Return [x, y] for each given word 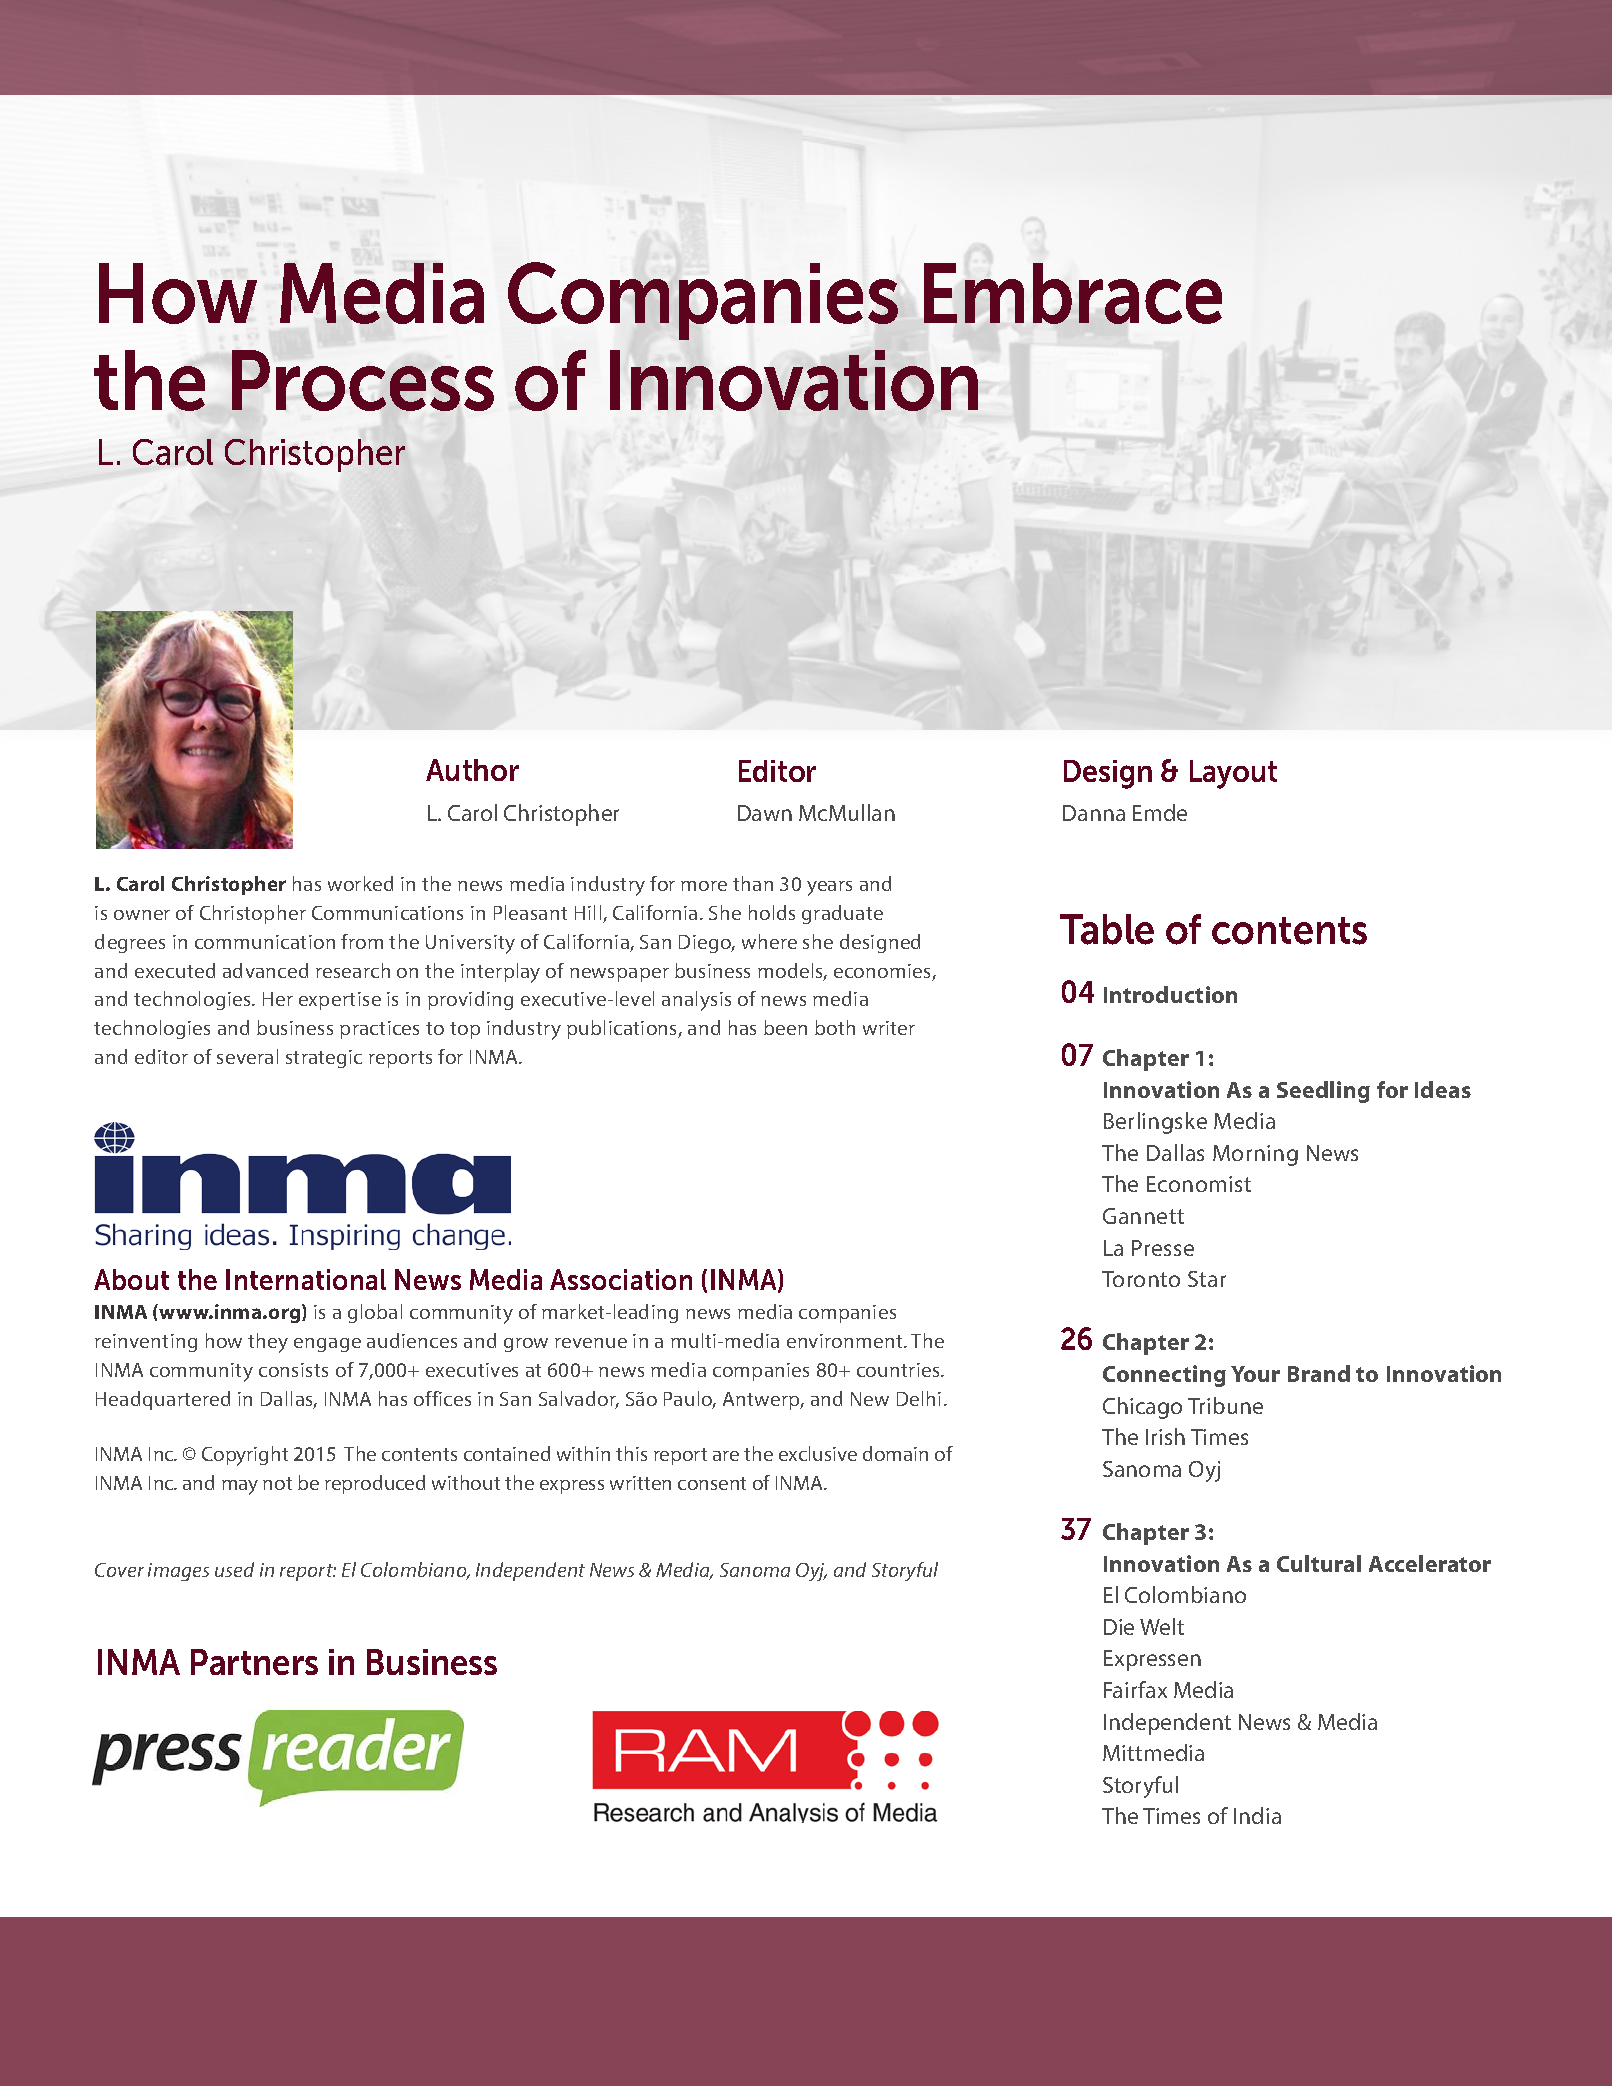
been [785, 1027]
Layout [1233, 774]
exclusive [818, 1453]
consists [293, 1370]
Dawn [765, 813]
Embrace [1073, 293]
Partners [254, 1662]
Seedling [1323, 1092]
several [247, 1056]
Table [1107, 929]
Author [472, 770]
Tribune [1225, 1405]
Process [363, 380]
